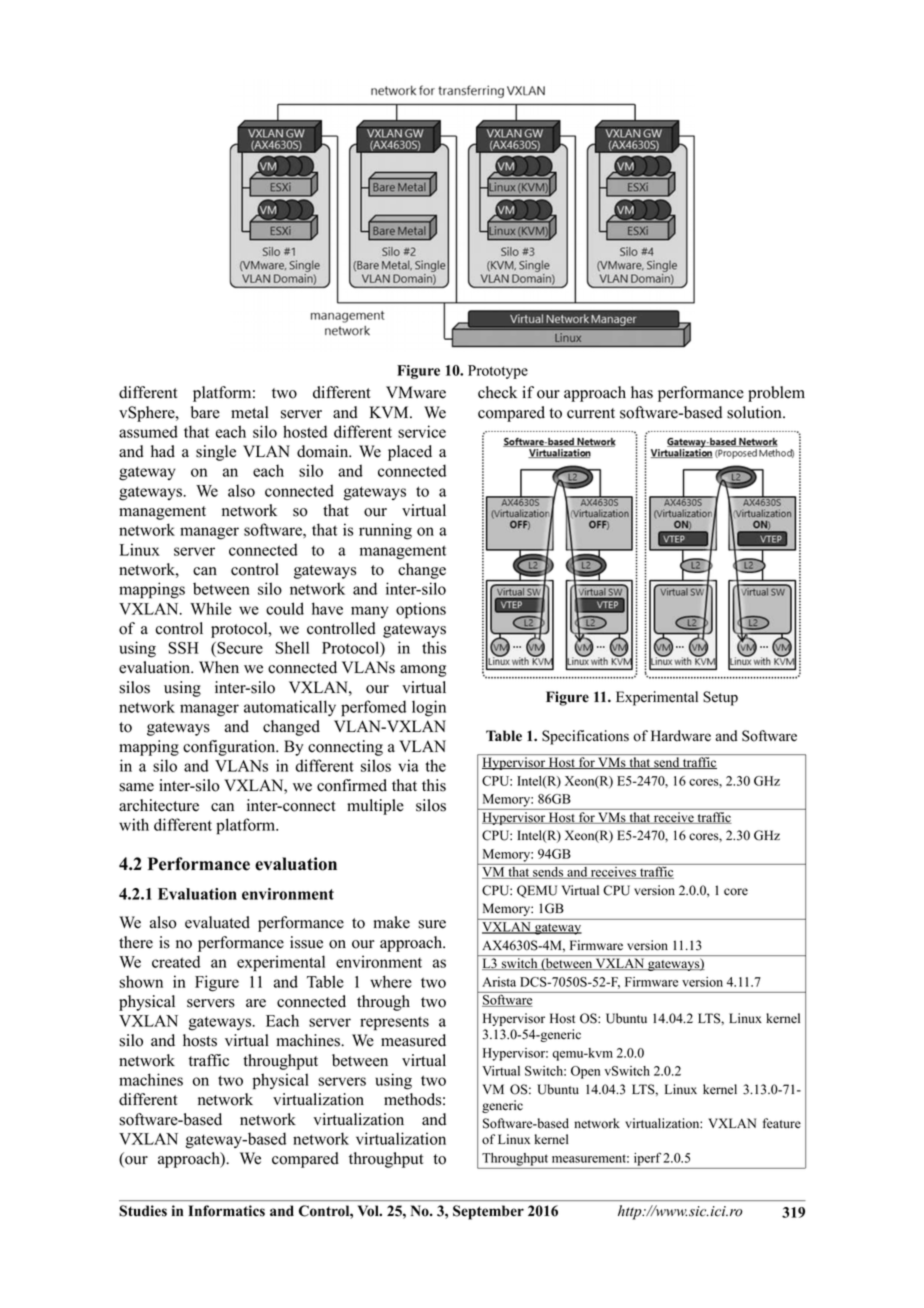  I want to click on make, so click(392, 922).
